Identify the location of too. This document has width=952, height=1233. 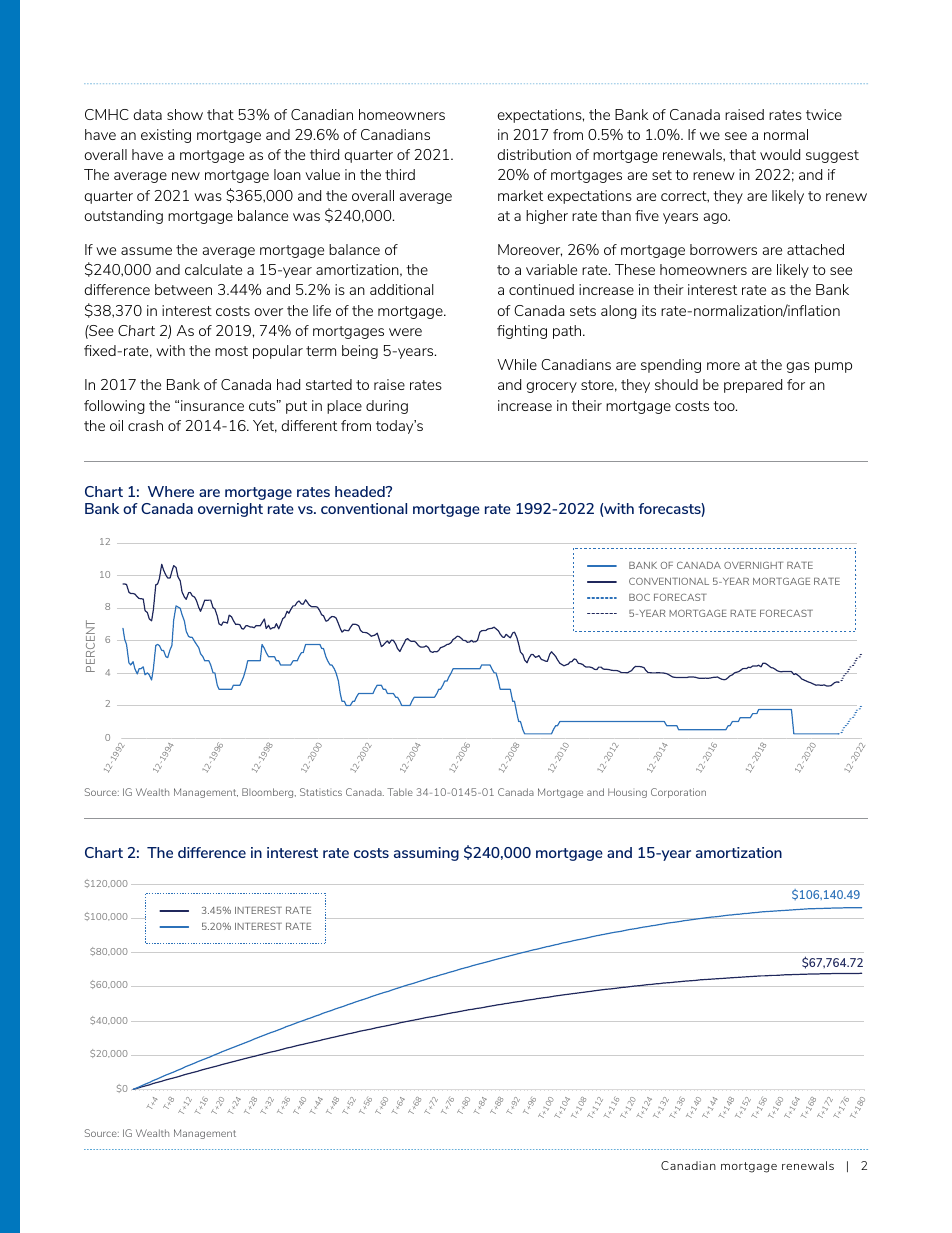
(725, 406).
